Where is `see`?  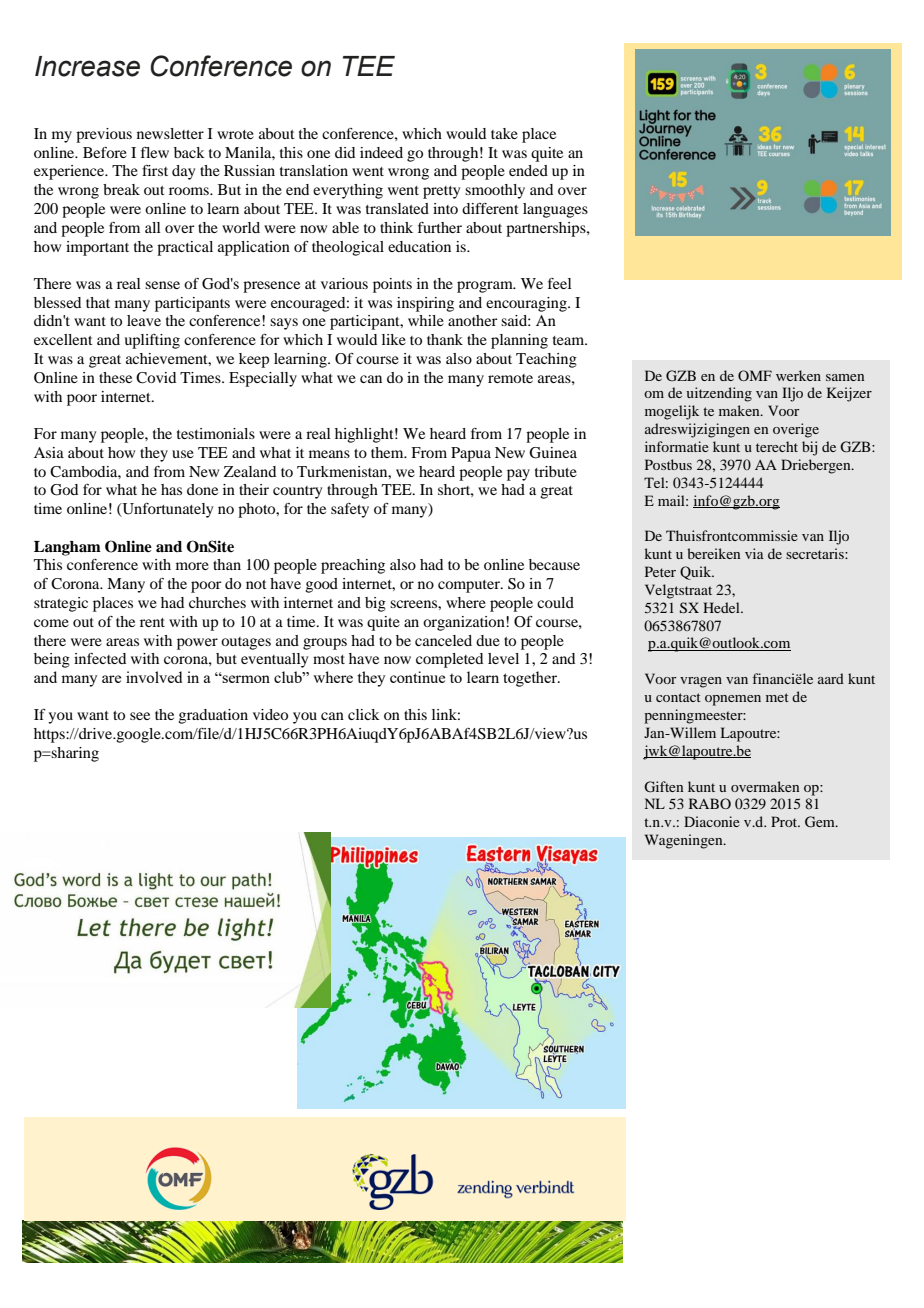 see is located at coordinates (140, 716).
